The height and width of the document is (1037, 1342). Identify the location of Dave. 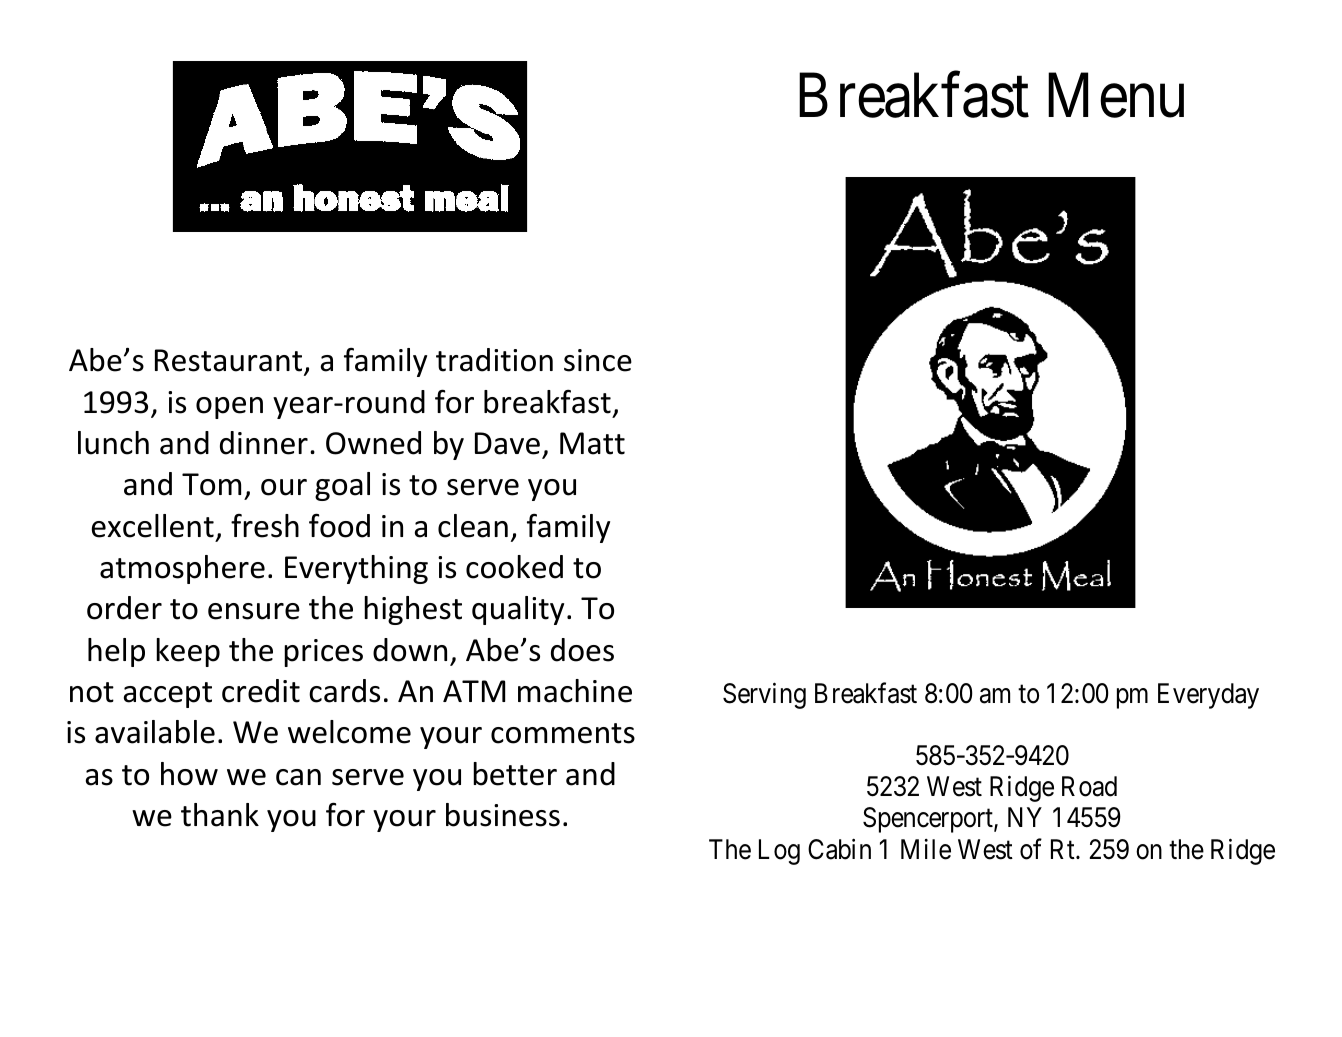
(507, 443).
